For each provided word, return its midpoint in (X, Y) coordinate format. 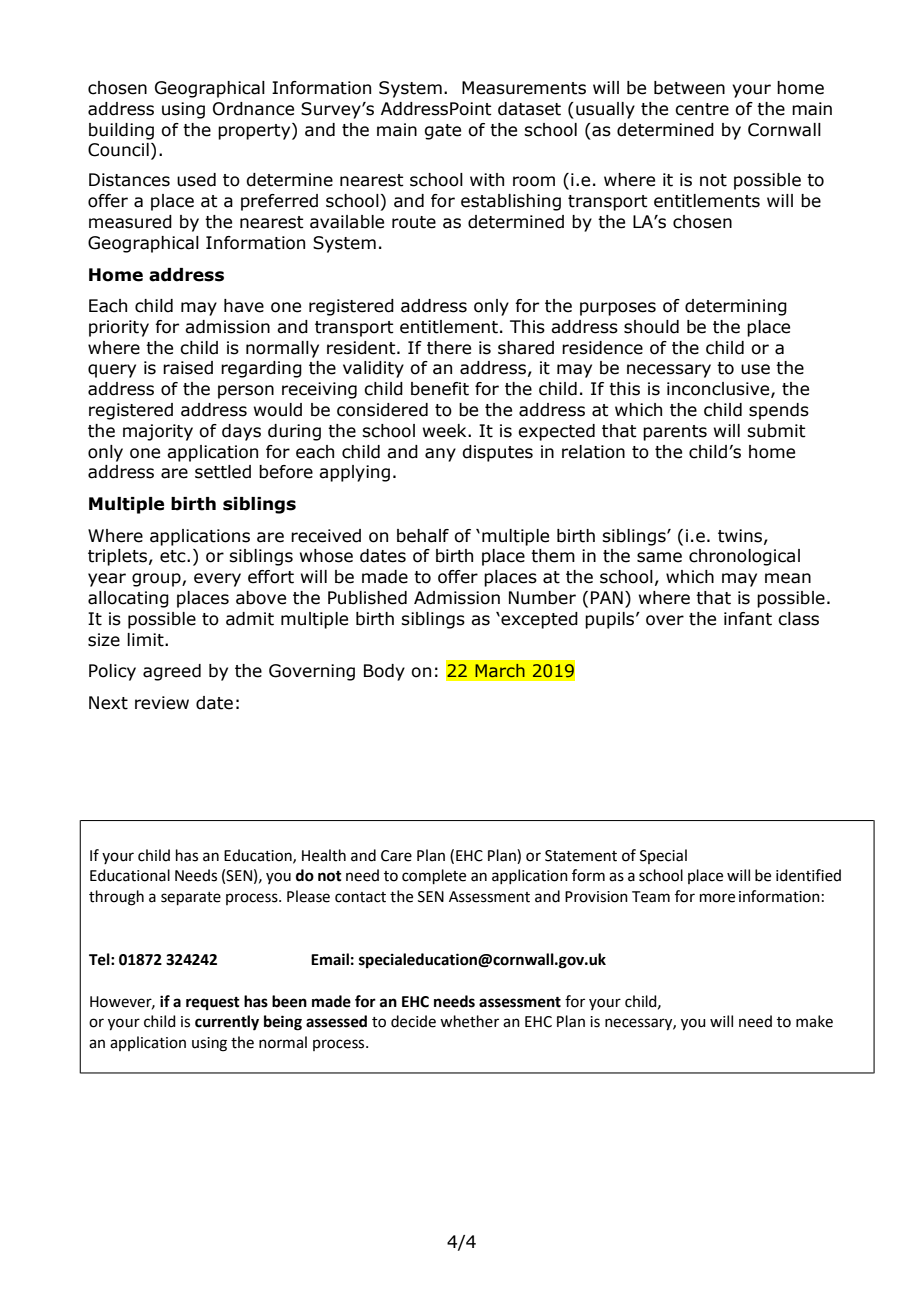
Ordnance (253, 109)
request (213, 1004)
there (449, 348)
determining (736, 307)
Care (396, 856)
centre (702, 109)
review (162, 703)
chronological (744, 557)
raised (188, 368)
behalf (423, 536)
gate (442, 132)
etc (174, 556)
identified (808, 875)
